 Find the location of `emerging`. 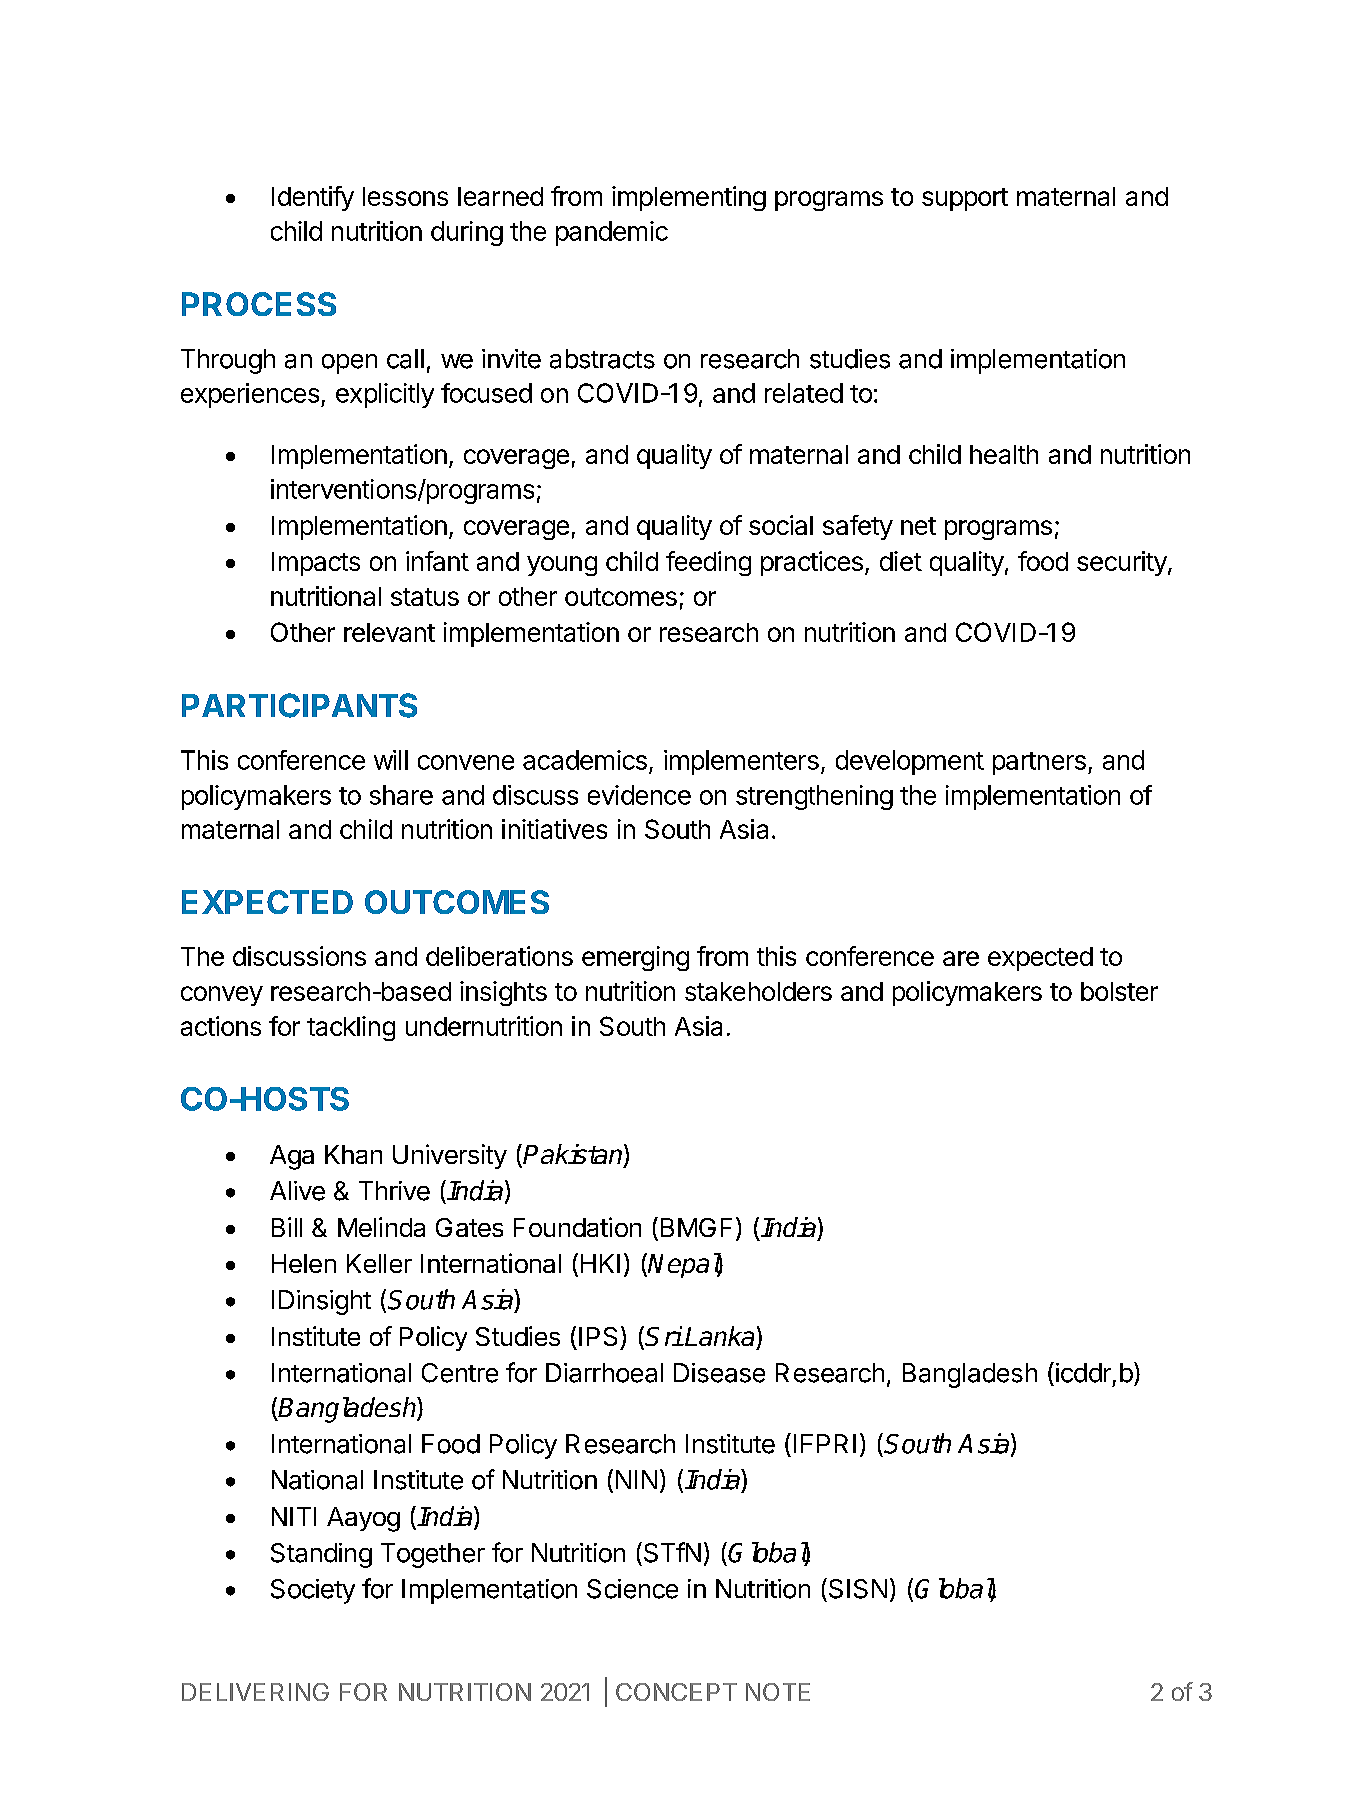

emerging is located at coordinates (635, 958).
